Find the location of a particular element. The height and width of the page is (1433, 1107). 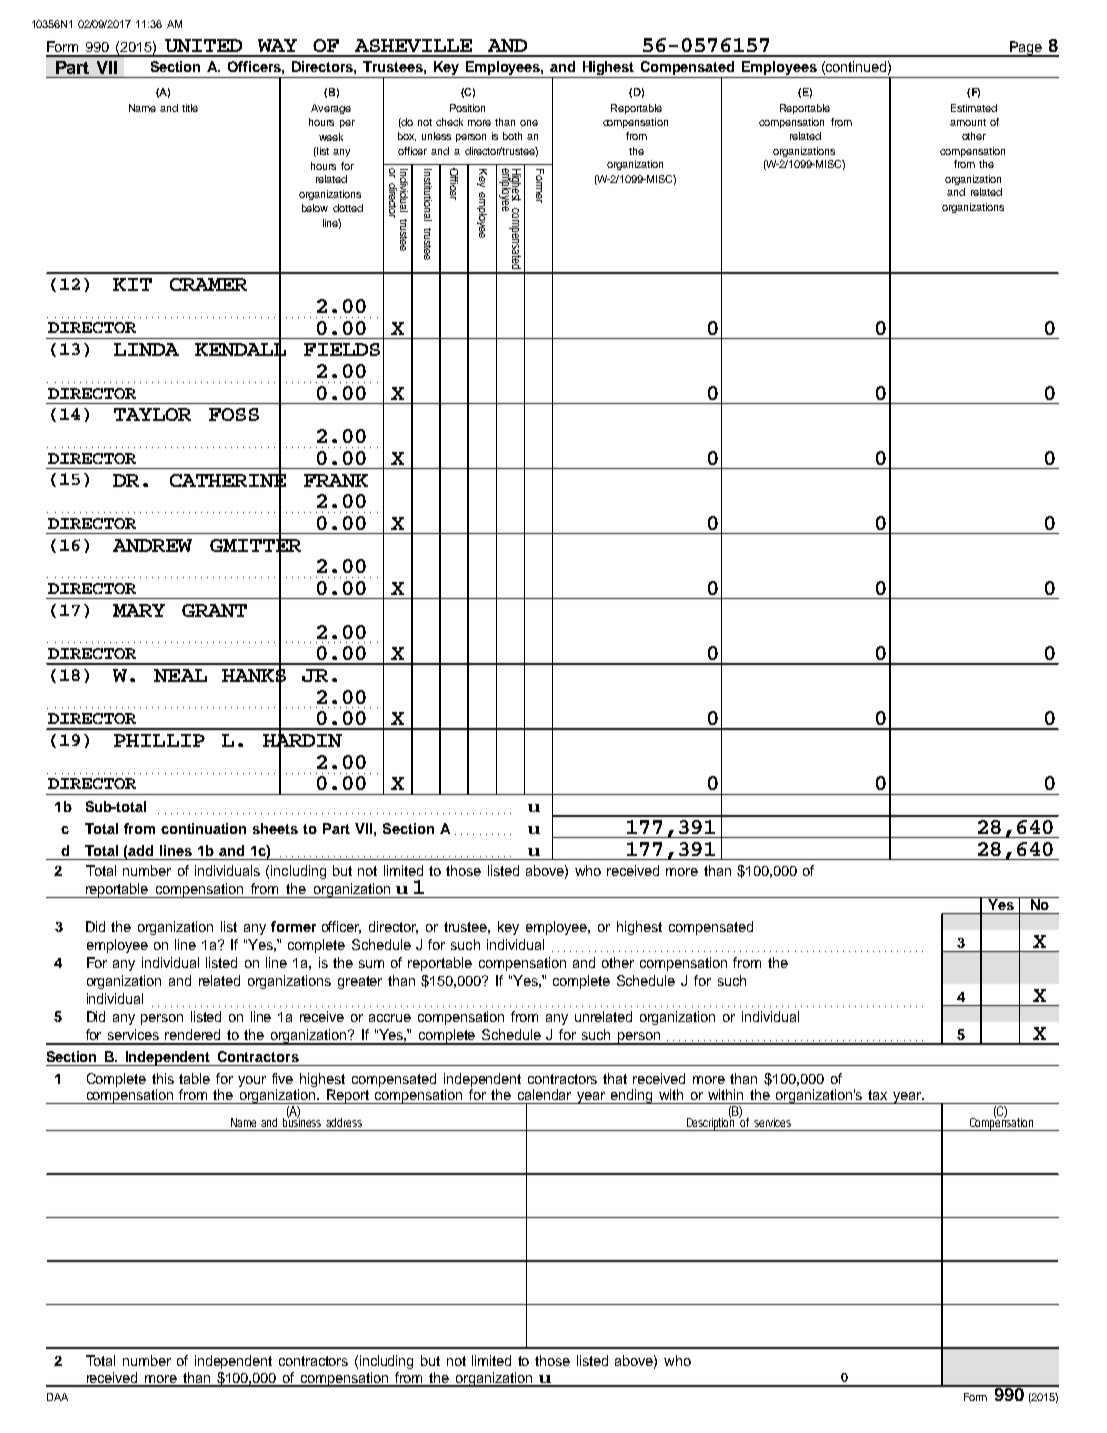

ending is located at coordinates (632, 1096).
